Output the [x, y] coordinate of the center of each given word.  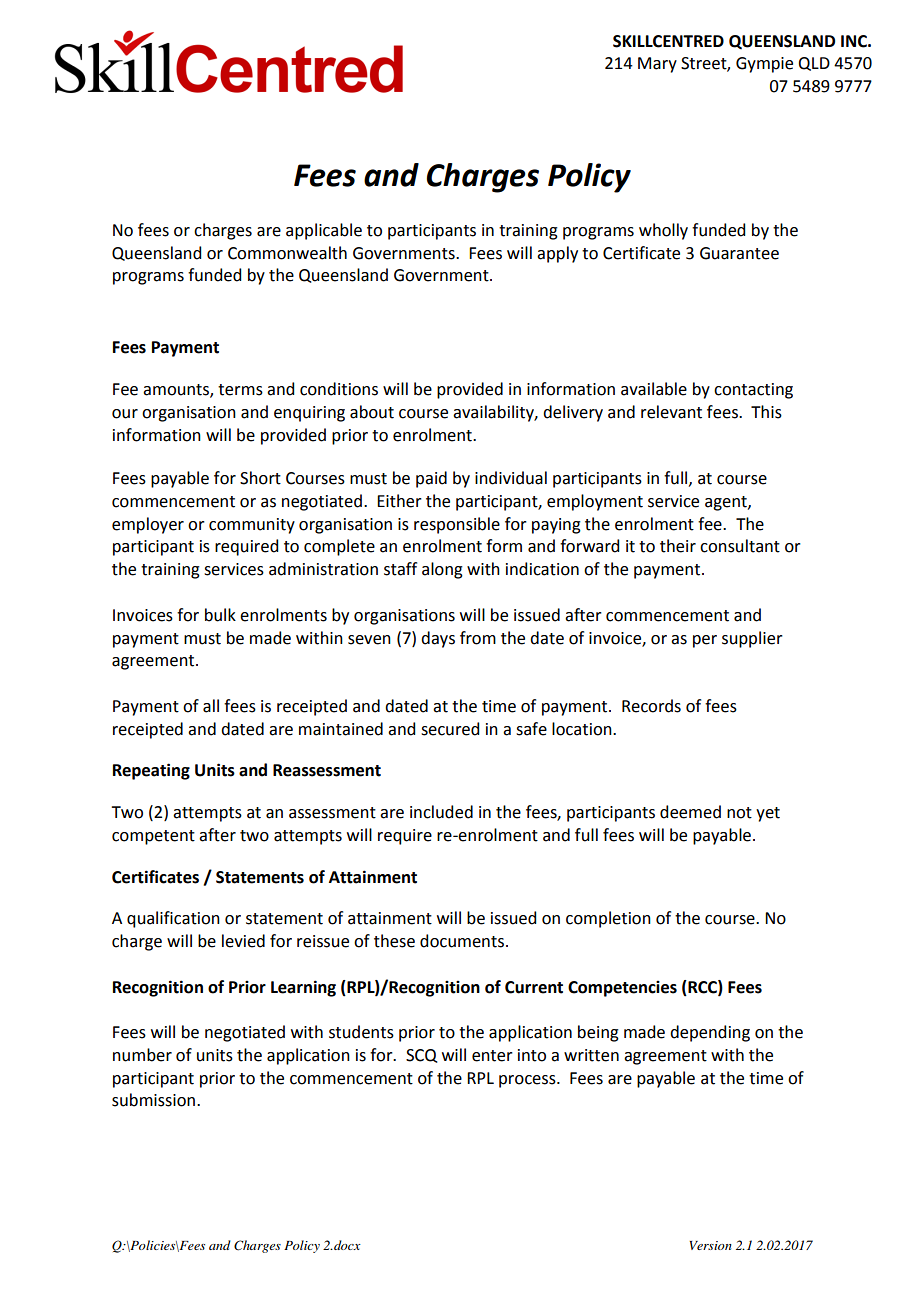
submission [153, 1100]
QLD [814, 64]
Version [710, 1245]
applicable [324, 231]
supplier [752, 639]
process [528, 1081]
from [478, 638]
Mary [657, 65]
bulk [220, 615]
